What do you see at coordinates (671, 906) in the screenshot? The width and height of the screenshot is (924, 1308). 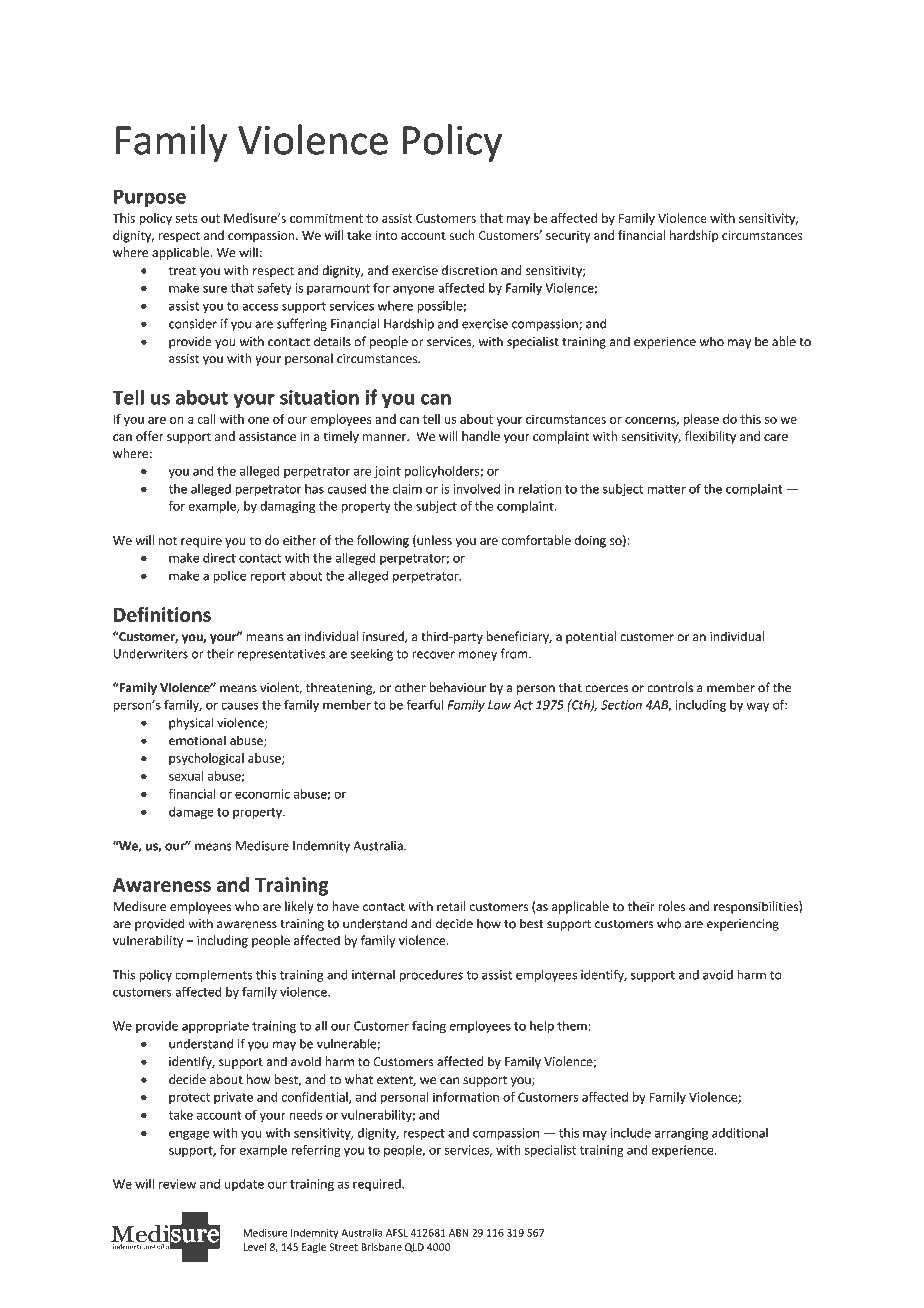 I see `roles` at bounding box center [671, 906].
